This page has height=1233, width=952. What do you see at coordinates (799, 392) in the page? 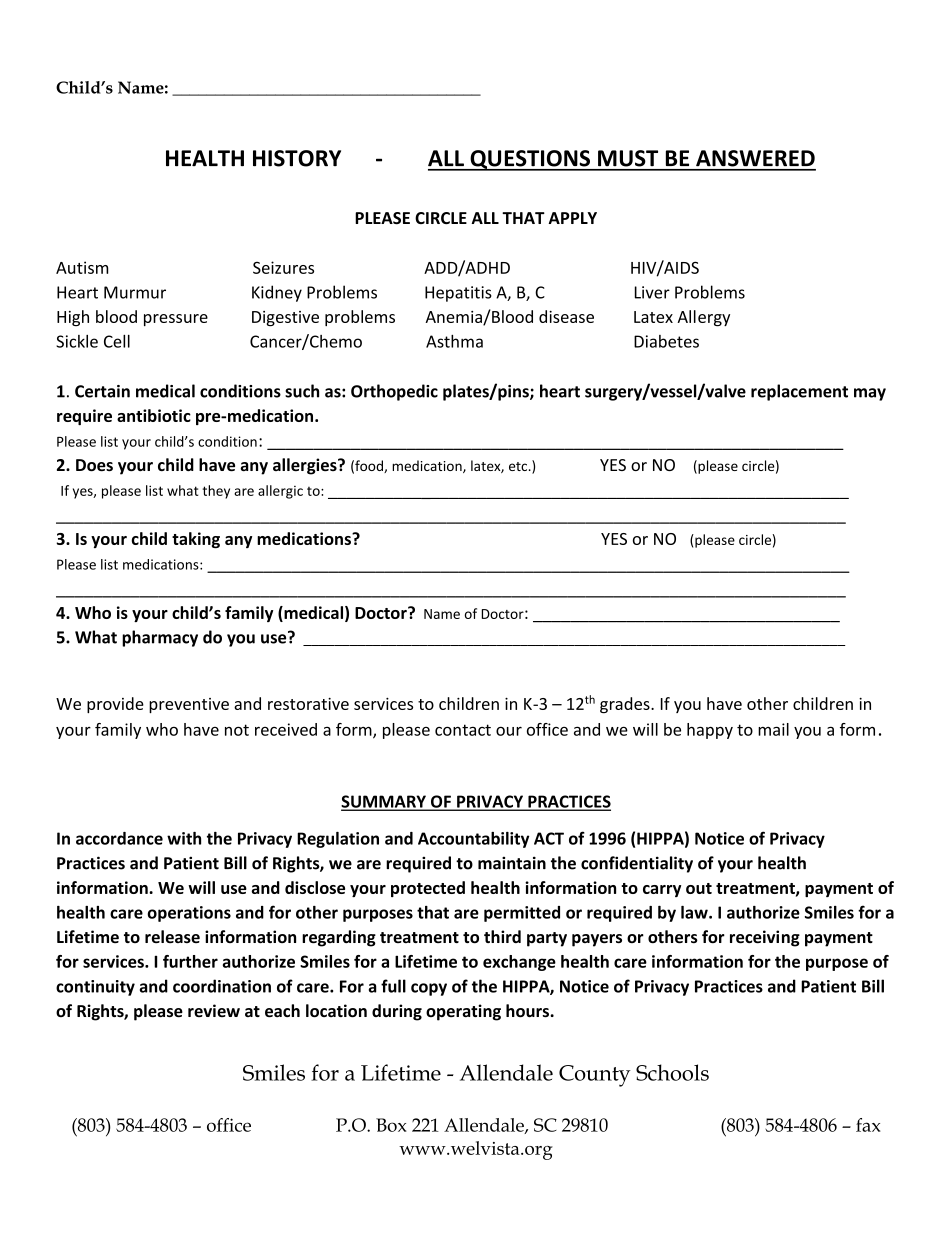
I see `replacement` at bounding box center [799, 392].
